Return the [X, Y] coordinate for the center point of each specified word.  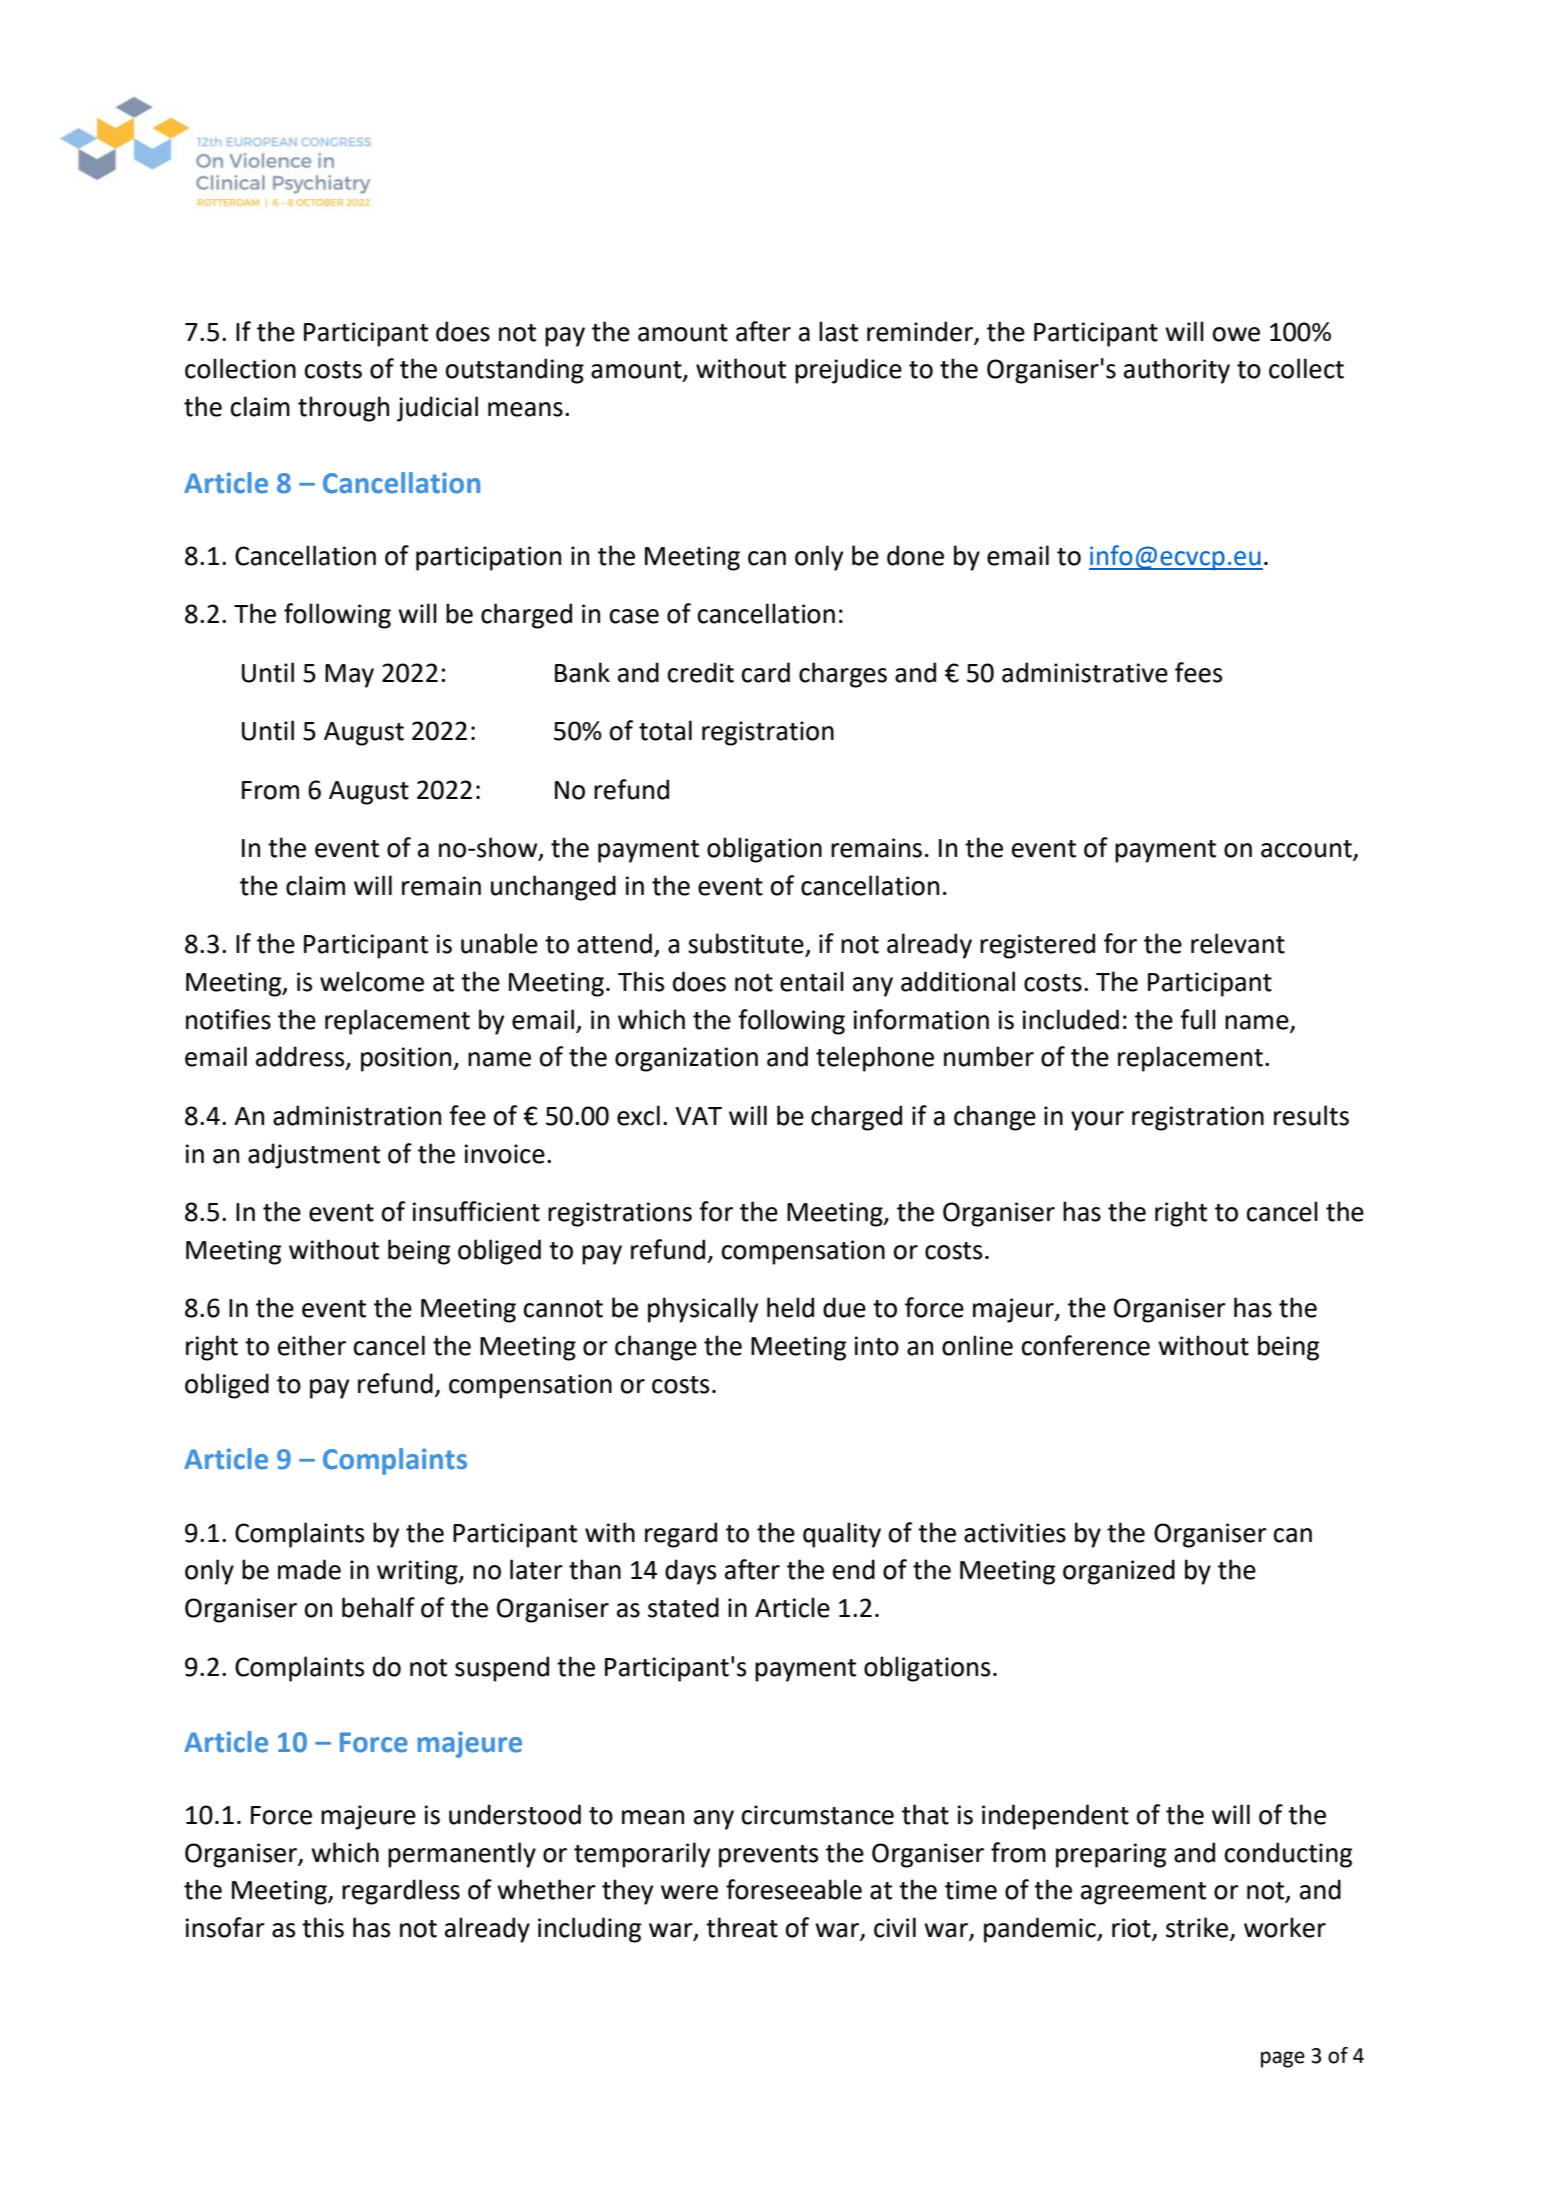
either [312, 1345]
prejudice [848, 371]
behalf [378, 1607]
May [349, 676]
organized [1119, 1572]
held [790, 1307]
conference [1086, 1345]
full [1198, 1019]
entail [812, 981]
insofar [225, 1927]
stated [683, 1607]
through [343, 409]
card [766, 672]
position [407, 1059]
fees [1198, 672]
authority [1177, 371]
